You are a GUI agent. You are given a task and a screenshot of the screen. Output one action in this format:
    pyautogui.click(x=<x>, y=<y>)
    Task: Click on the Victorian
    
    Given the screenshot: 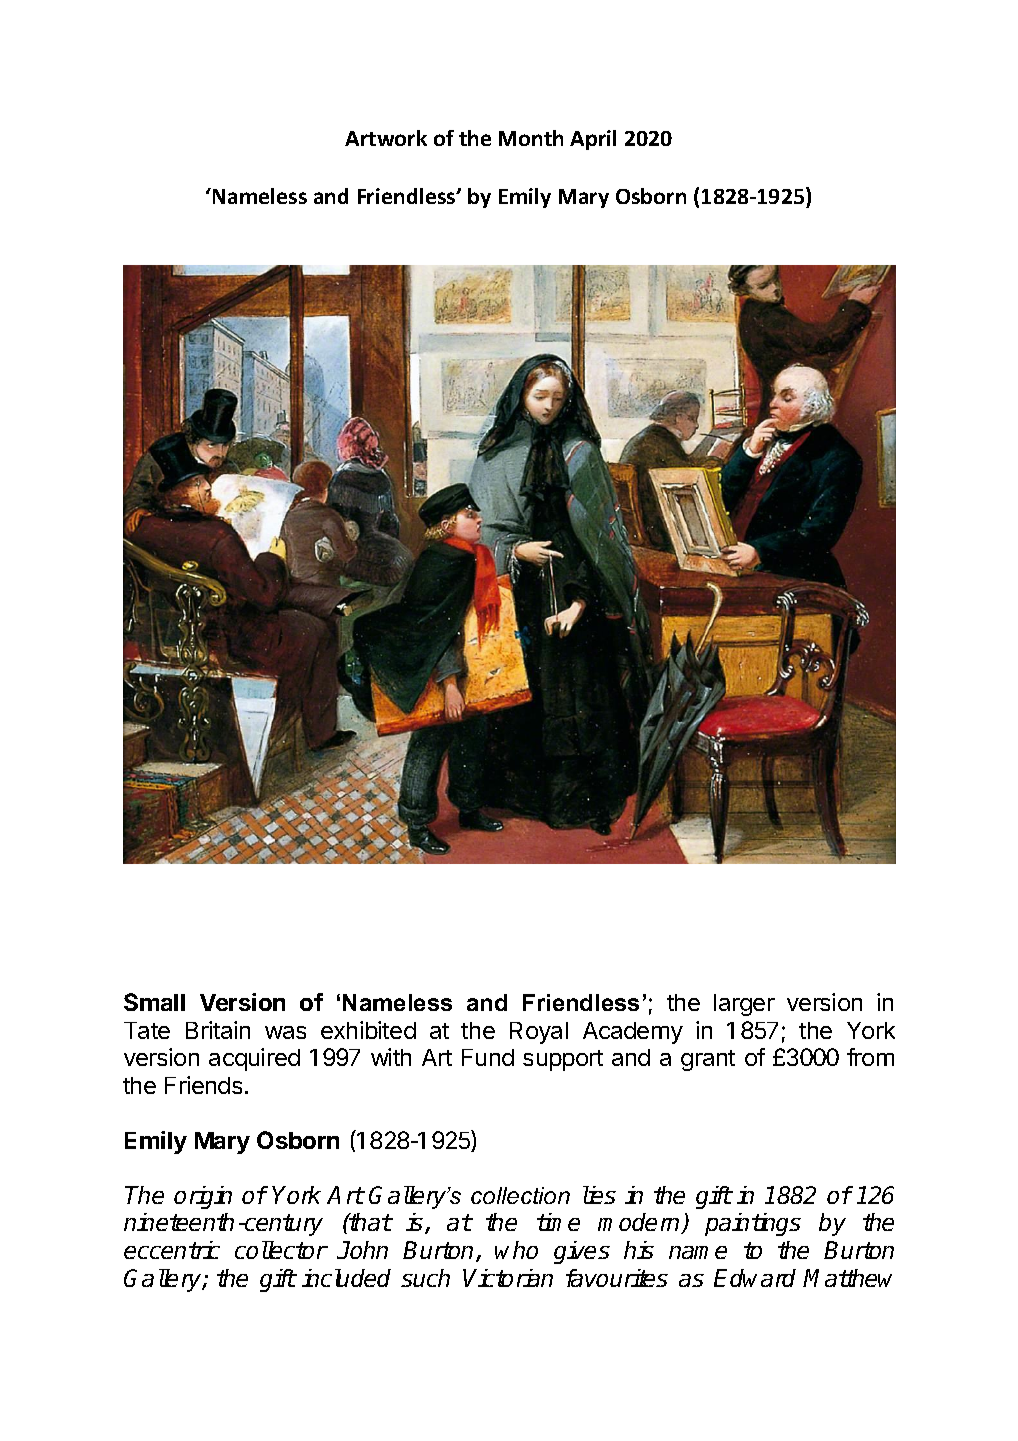 What is the action you would take?
    pyautogui.click(x=508, y=1278)
